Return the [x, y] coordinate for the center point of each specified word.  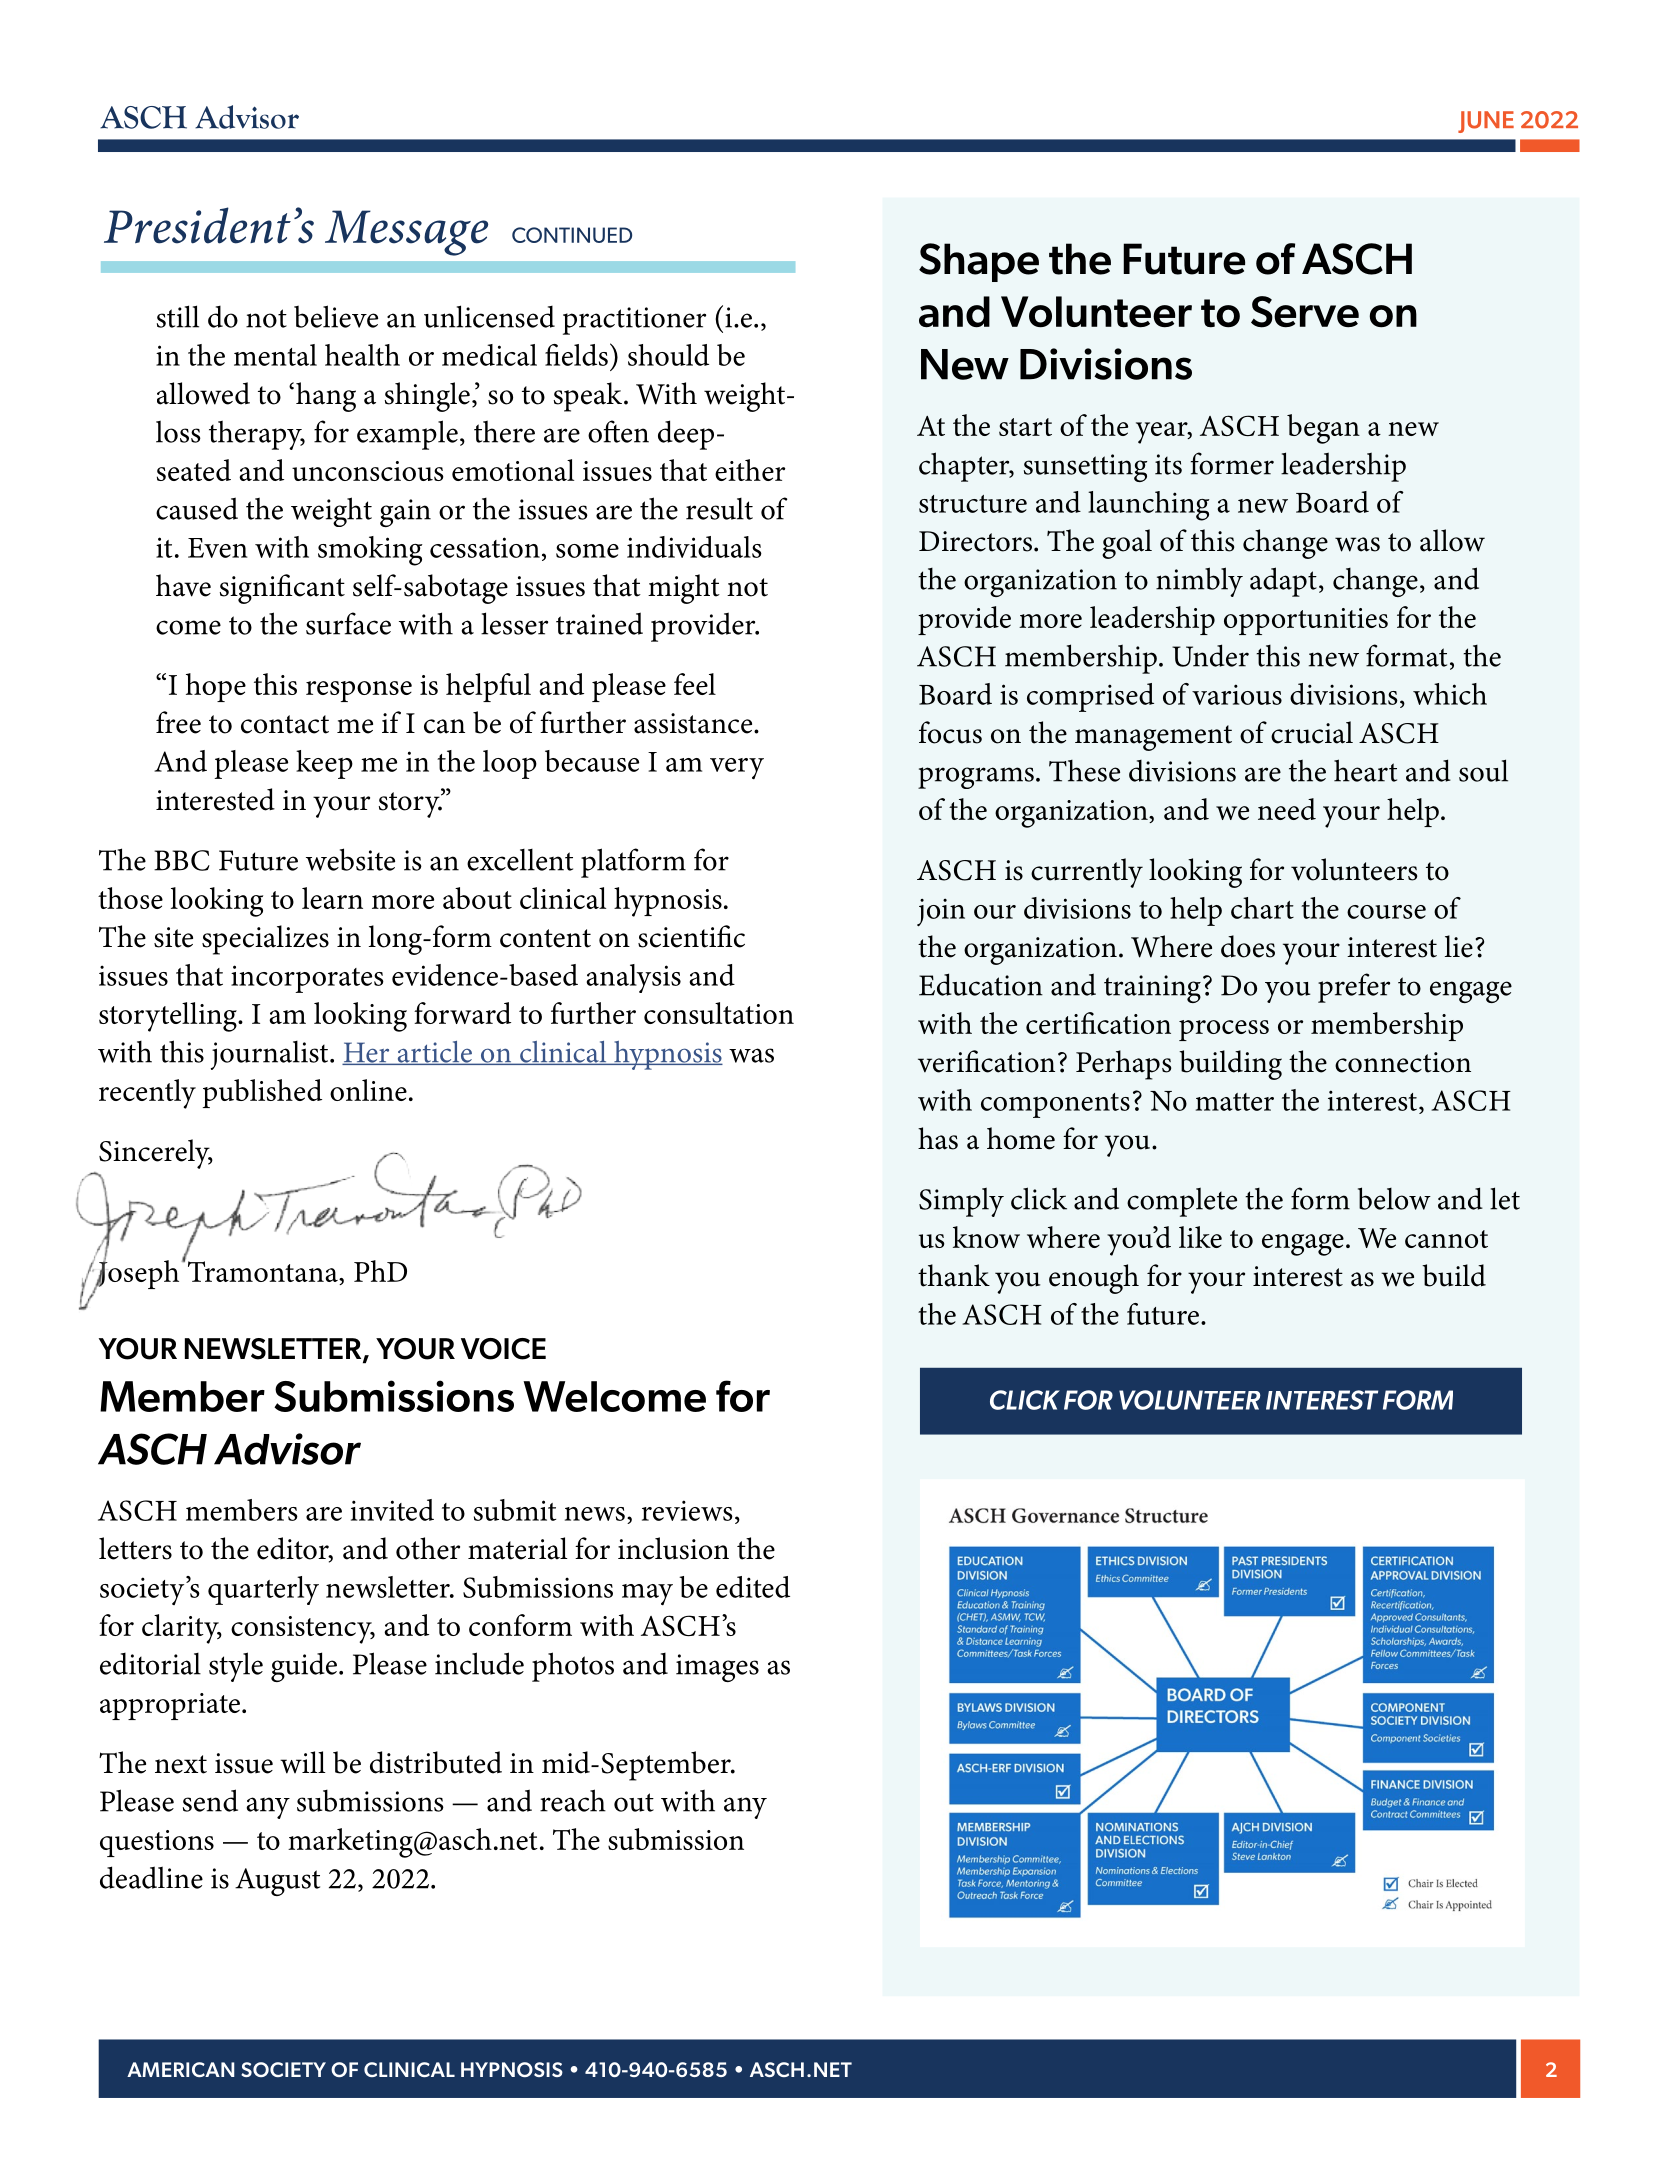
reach [573, 1800]
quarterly [263, 1590]
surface [348, 623]
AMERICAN [181, 2069]
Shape [979, 262]
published [262, 1093]
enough [1094, 1279]
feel [695, 684]
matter [1235, 1102]
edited [753, 1587]
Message [406, 233]
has [938, 1138]
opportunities [1306, 621]
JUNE [1486, 122]
